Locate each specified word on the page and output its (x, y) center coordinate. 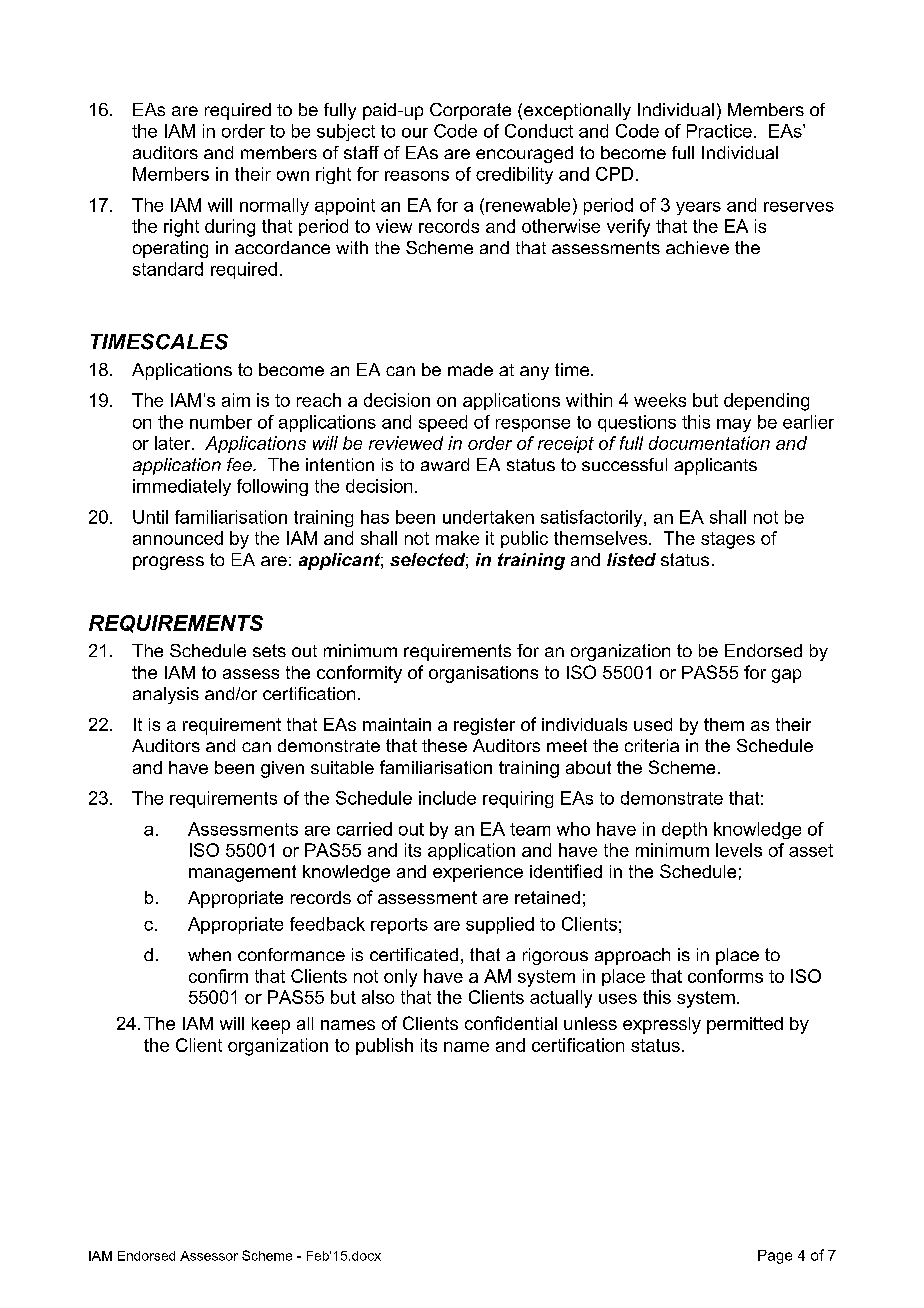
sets (269, 650)
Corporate (470, 111)
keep (271, 1025)
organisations (483, 674)
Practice (719, 131)
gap (786, 676)
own (293, 176)
